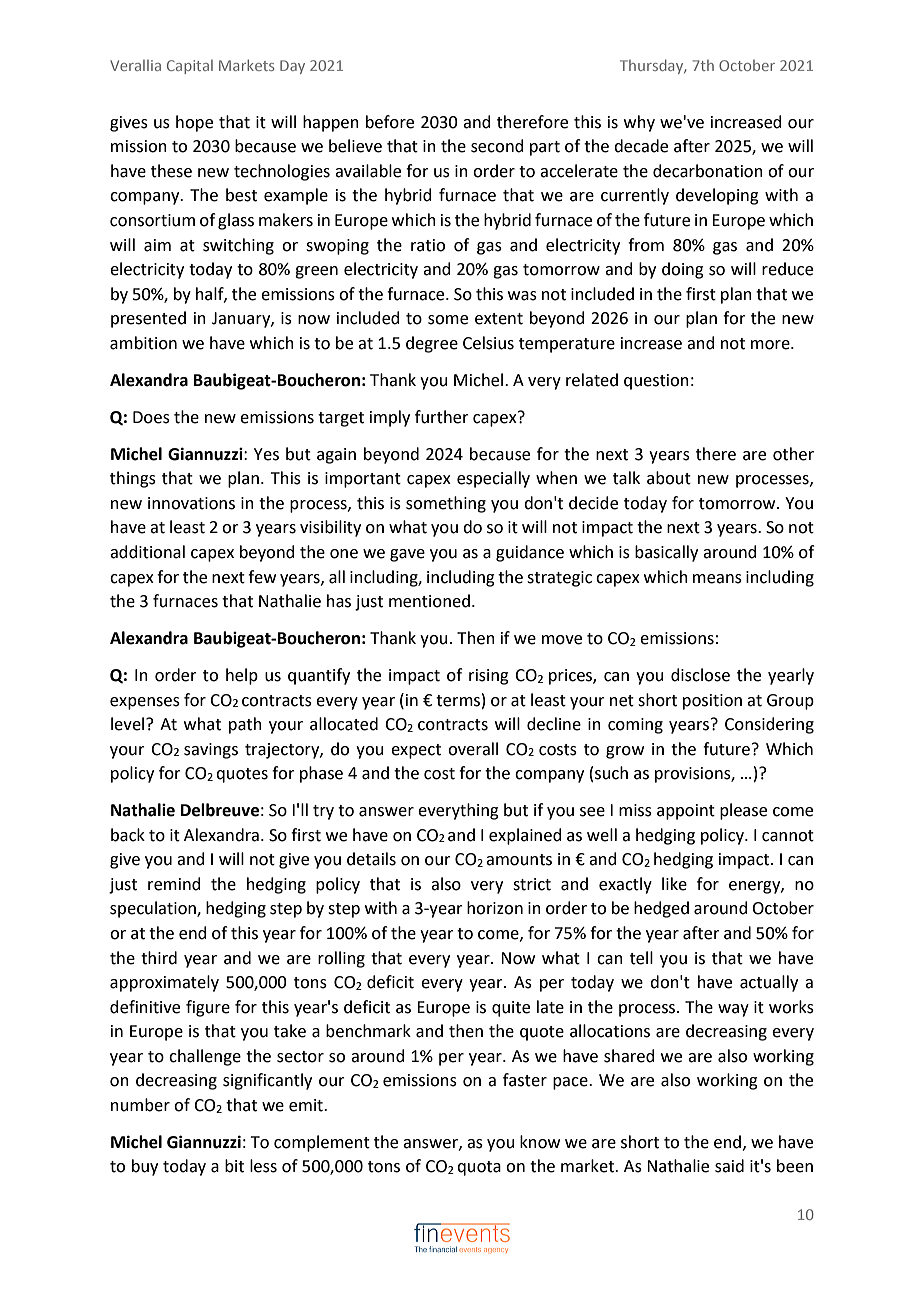 This screenshot has width=924, height=1308. What do you see at coordinates (479, 1168) in the screenshot?
I see `quota` at bounding box center [479, 1168].
